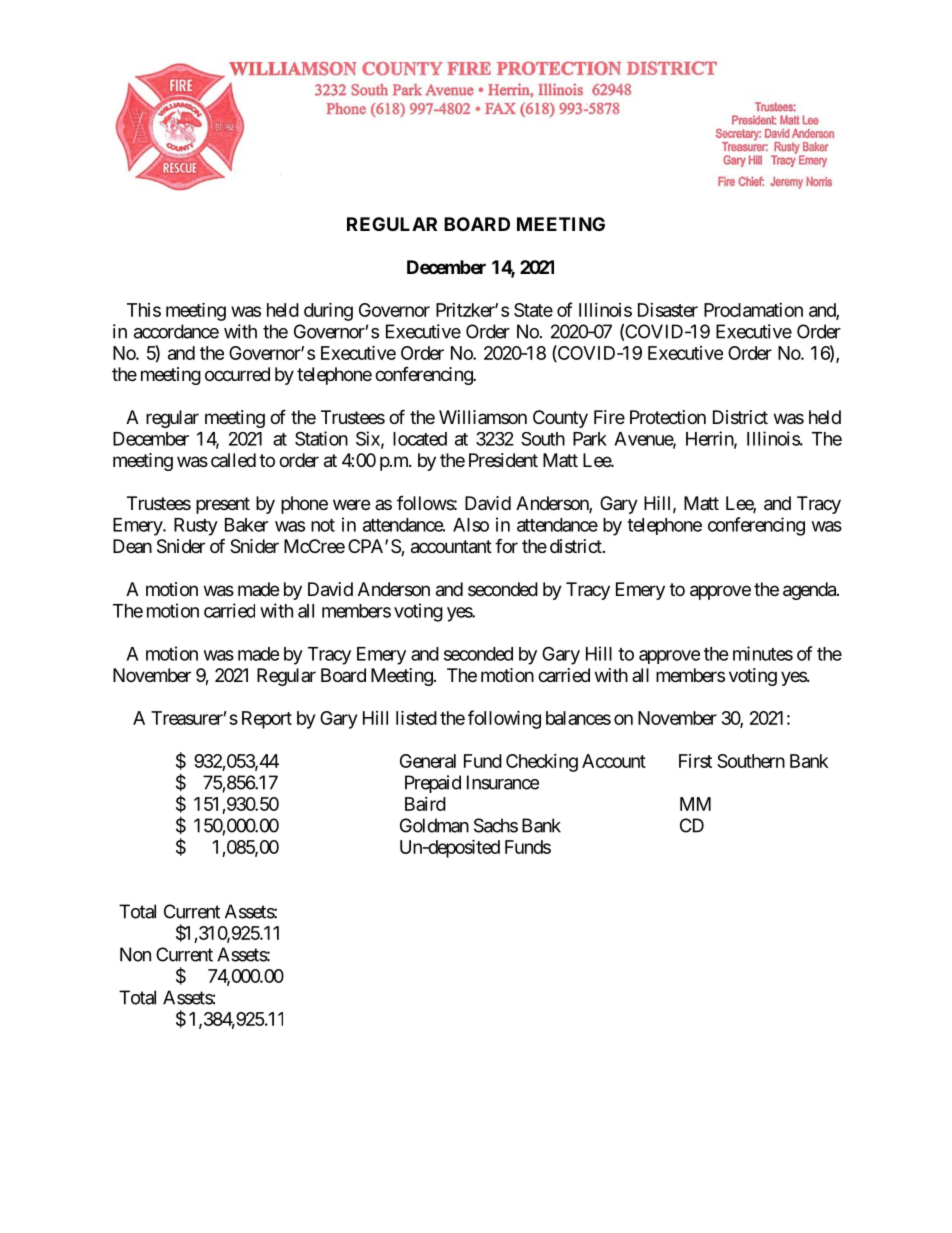  I want to click on Insurance, so click(503, 782).
